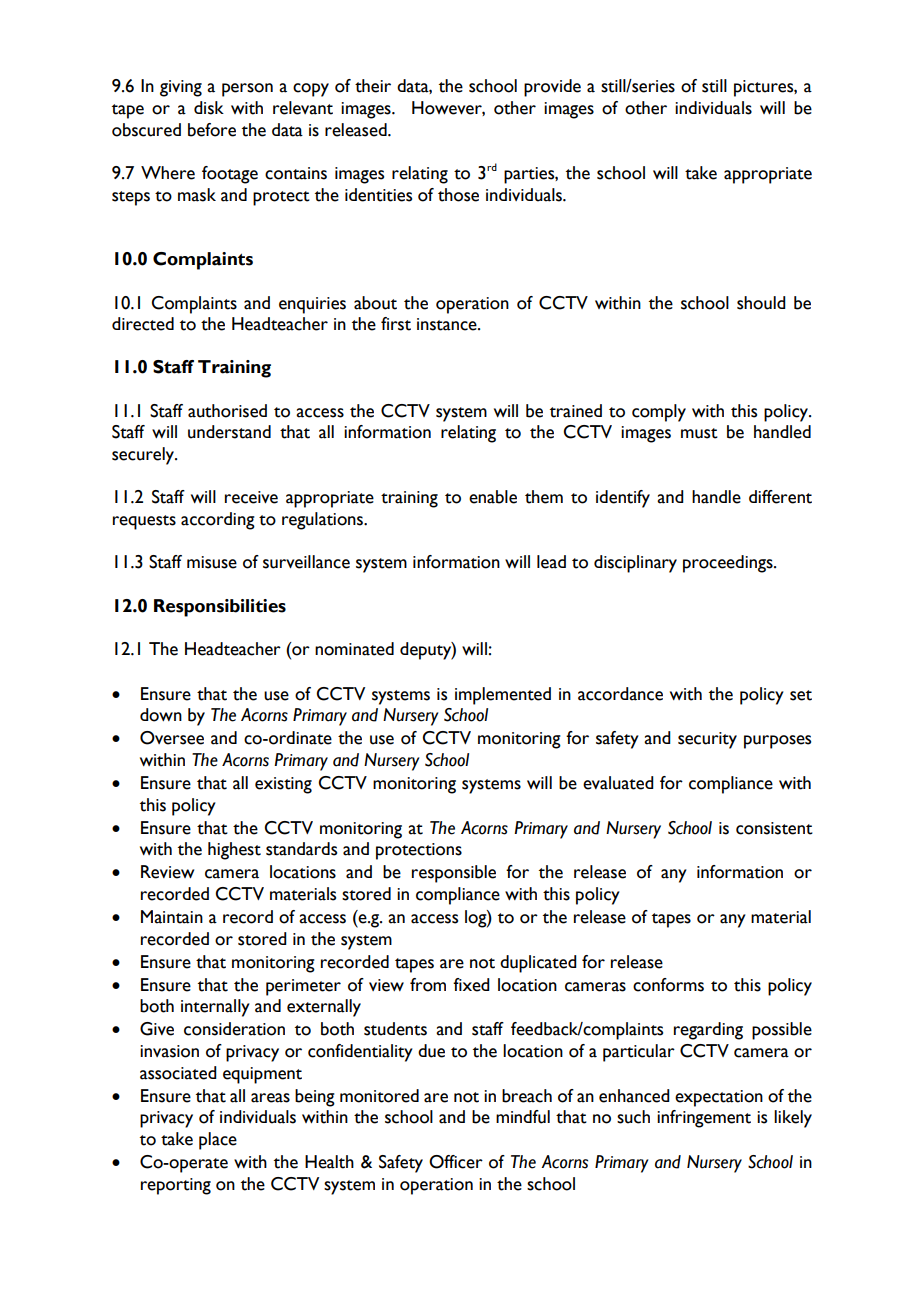 The height and width of the screenshot is (1309, 924). What do you see at coordinates (503, 696) in the screenshot?
I see `implemented` at bounding box center [503, 696].
